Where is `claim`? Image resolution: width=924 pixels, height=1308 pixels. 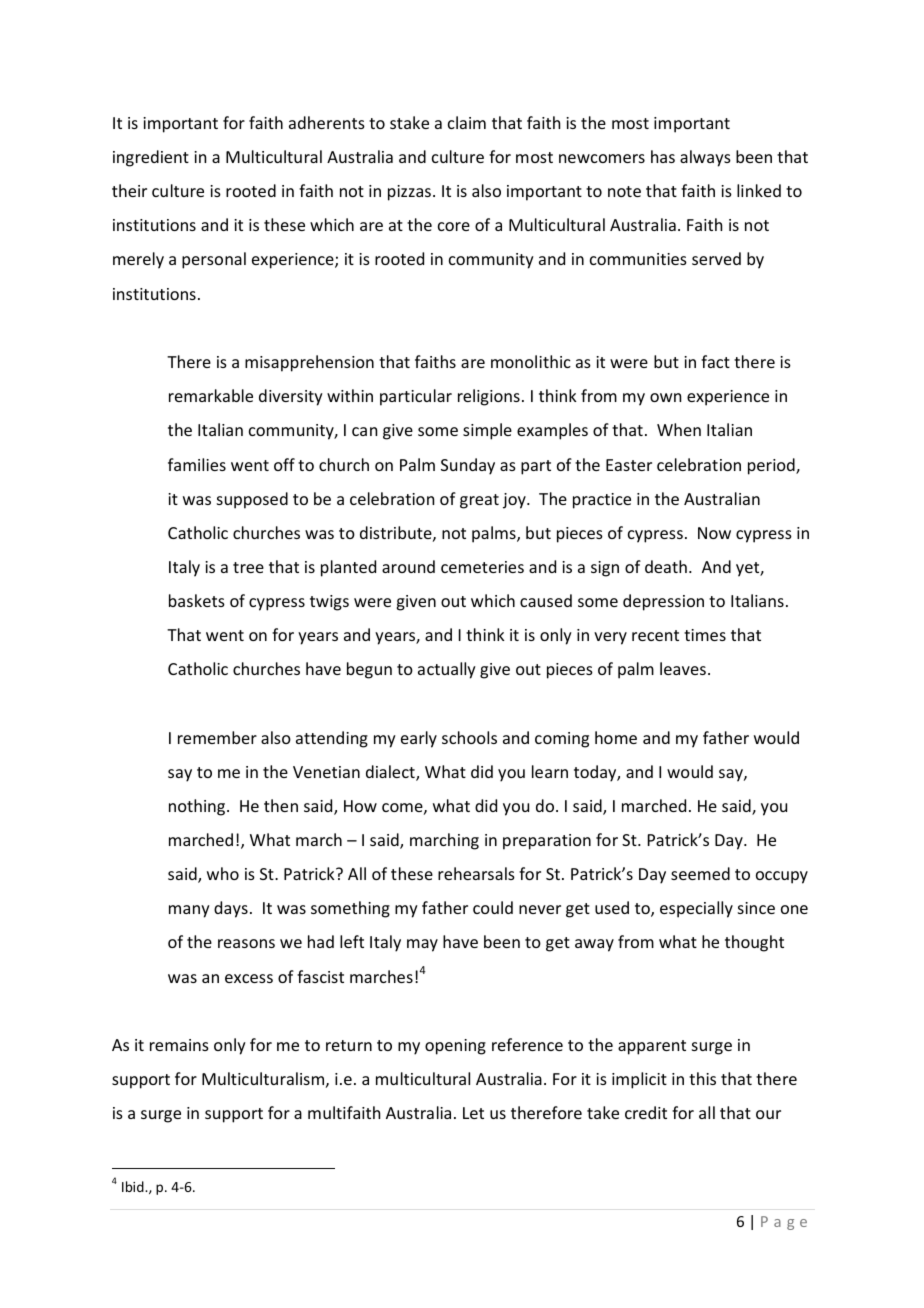 claim is located at coordinates (467, 122).
